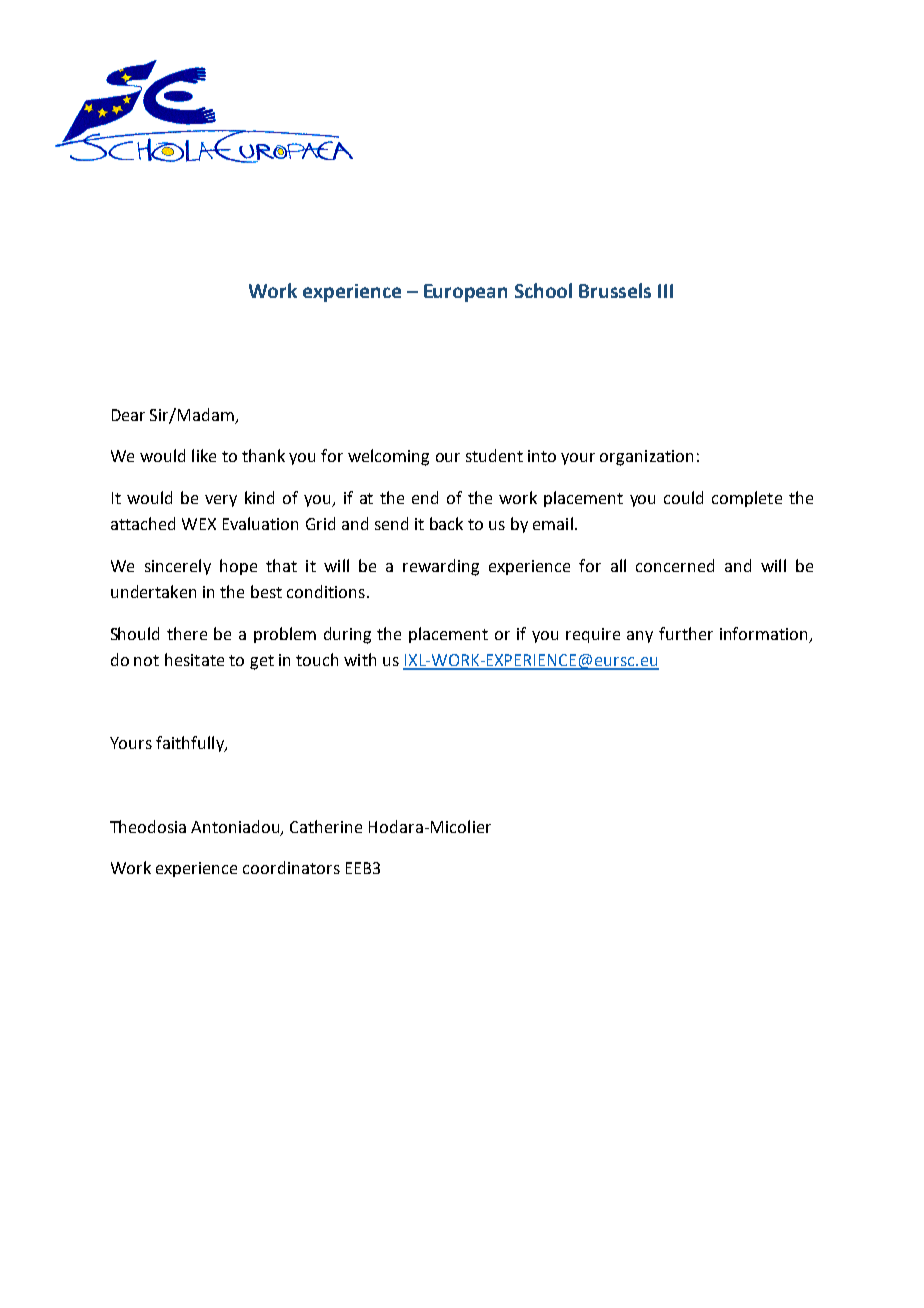  I want to click on coordinators, so click(291, 867).
